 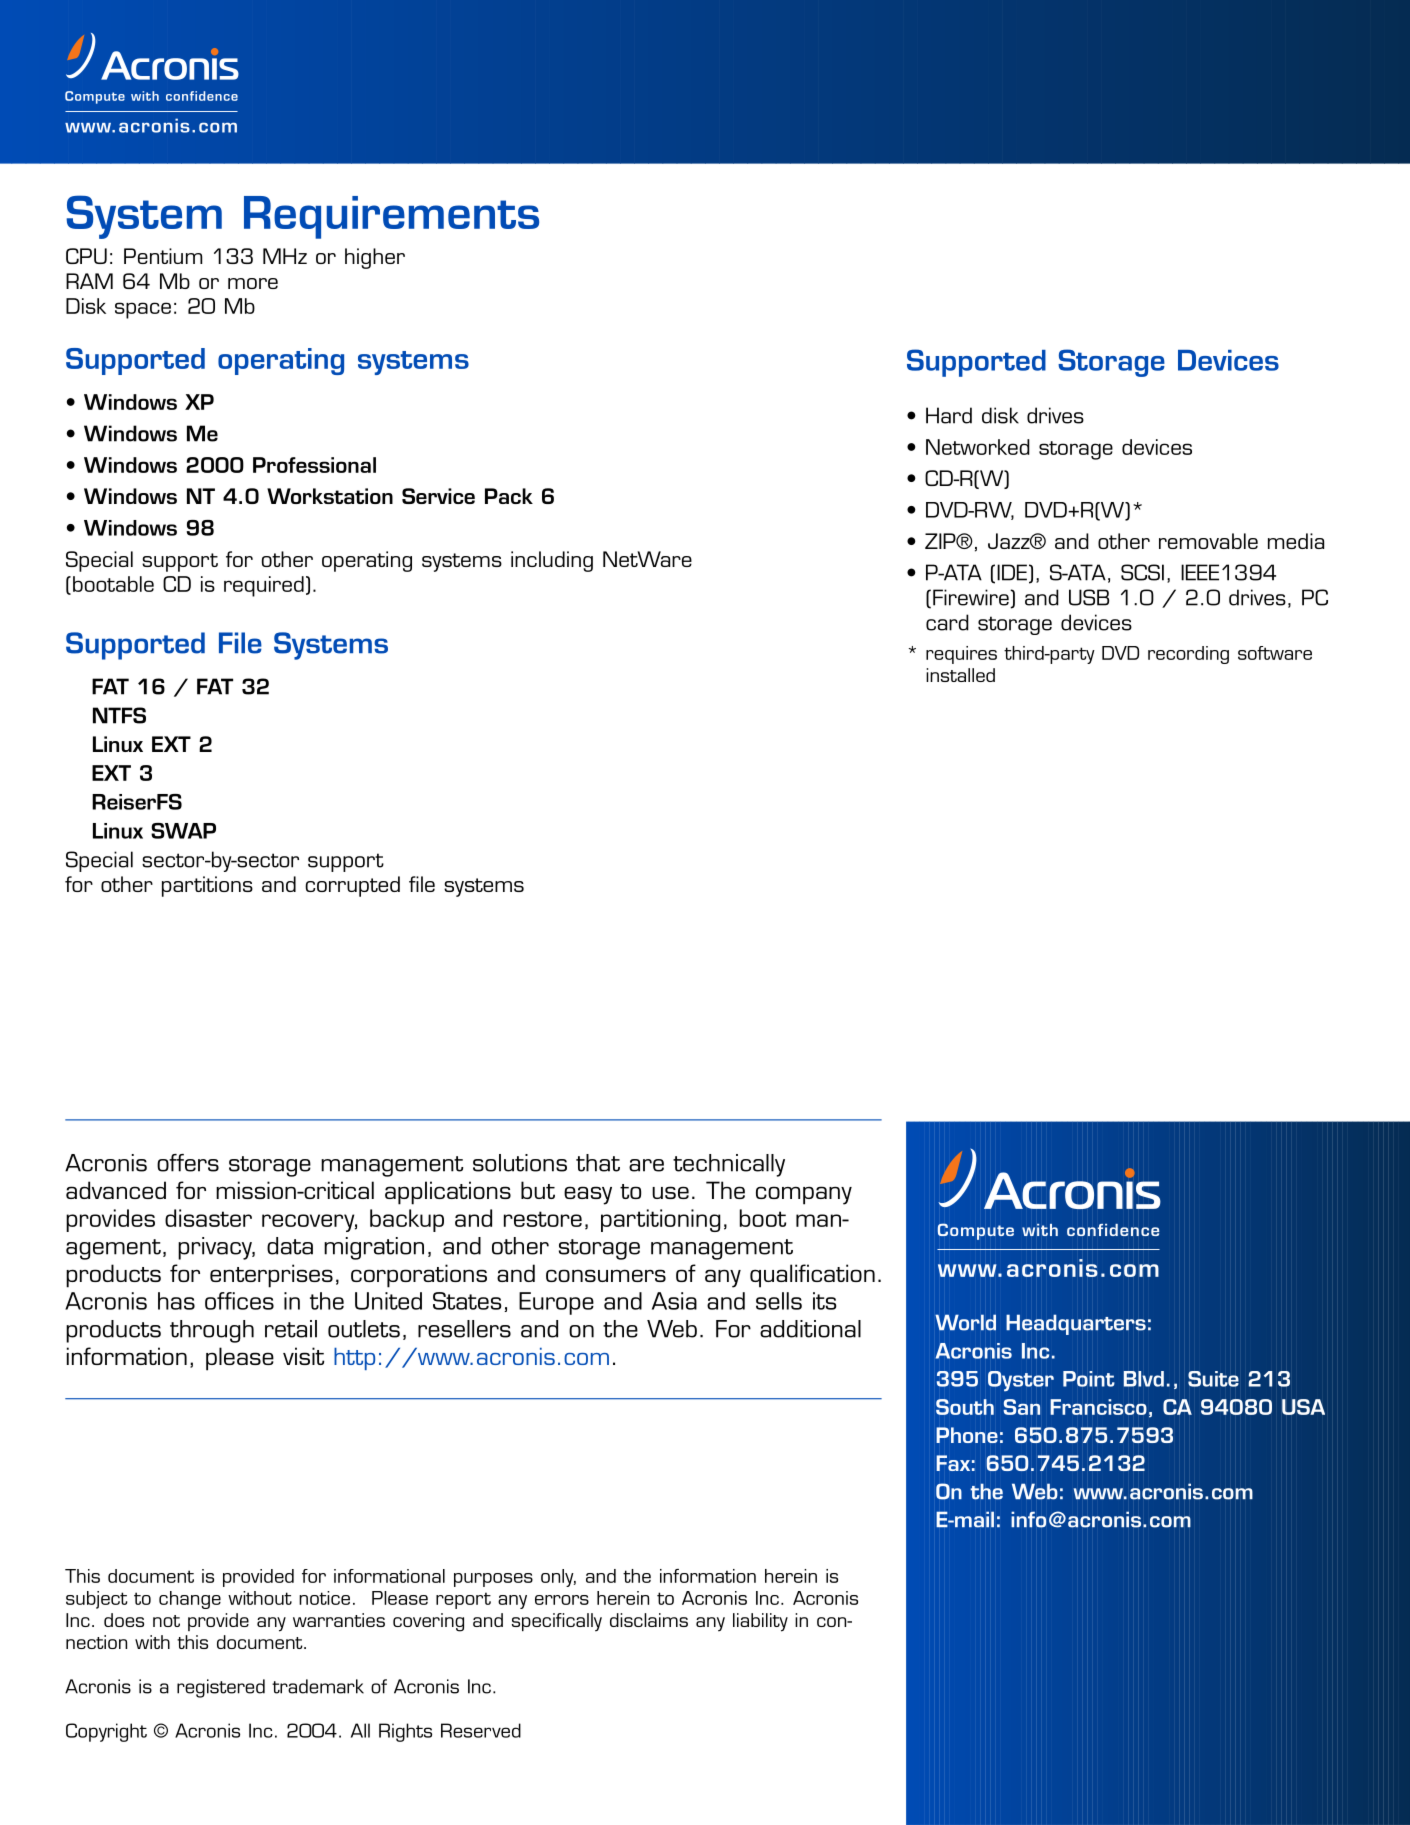 I want to click on partitions, so click(x=207, y=886).
